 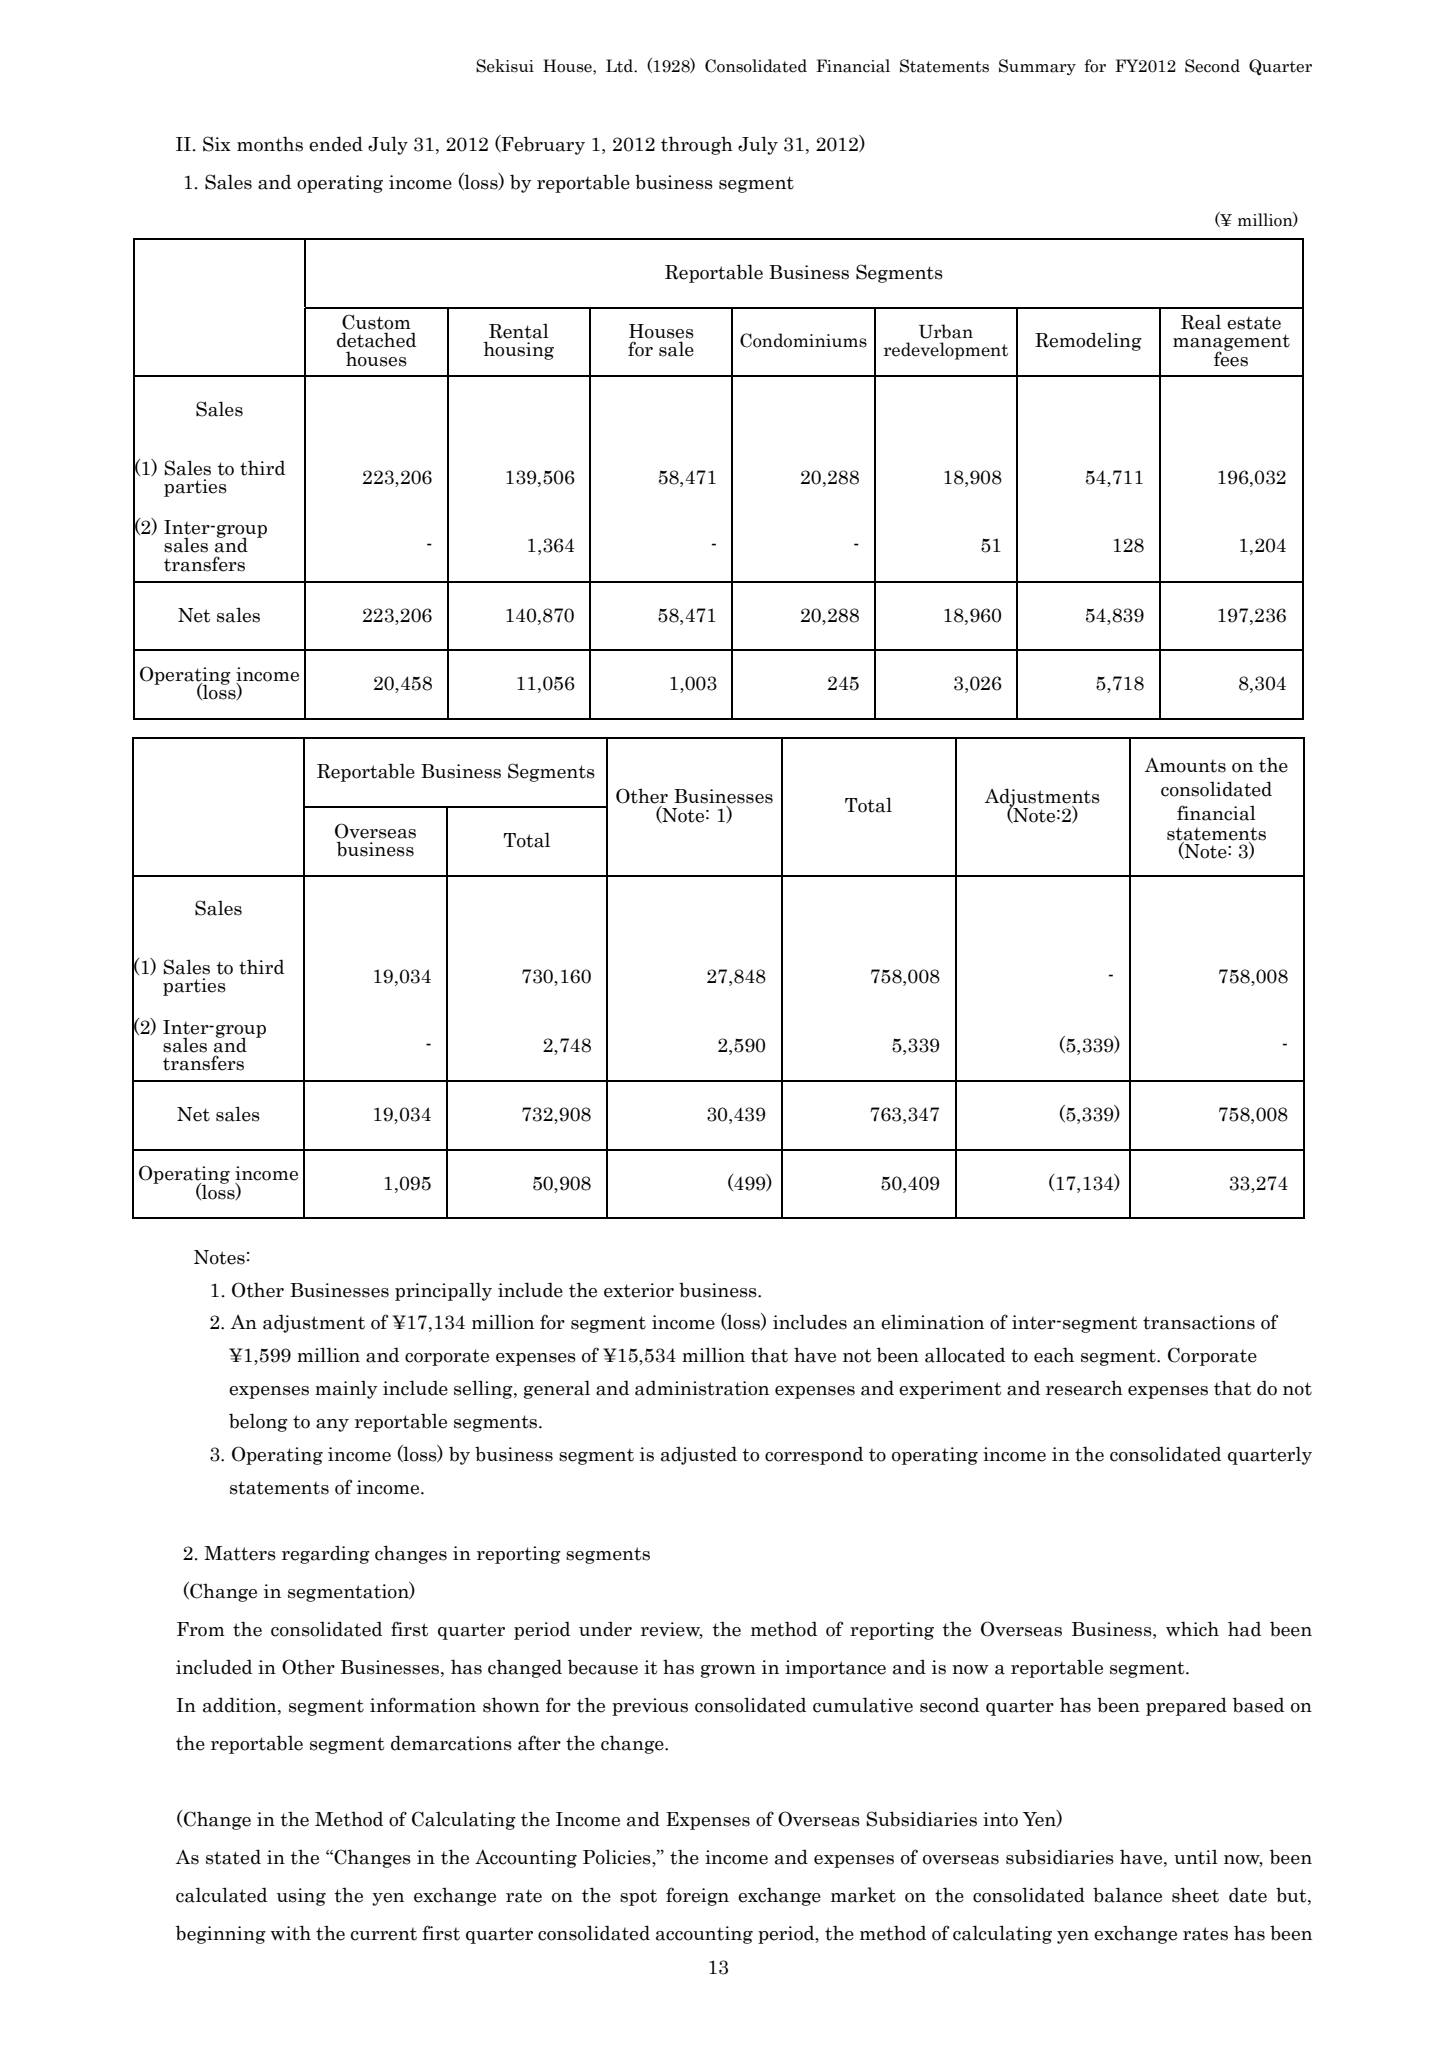 What do you see at coordinates (1037, 67) in the screenshot?
I see `Summary` at bounding box center [1037, 67].
